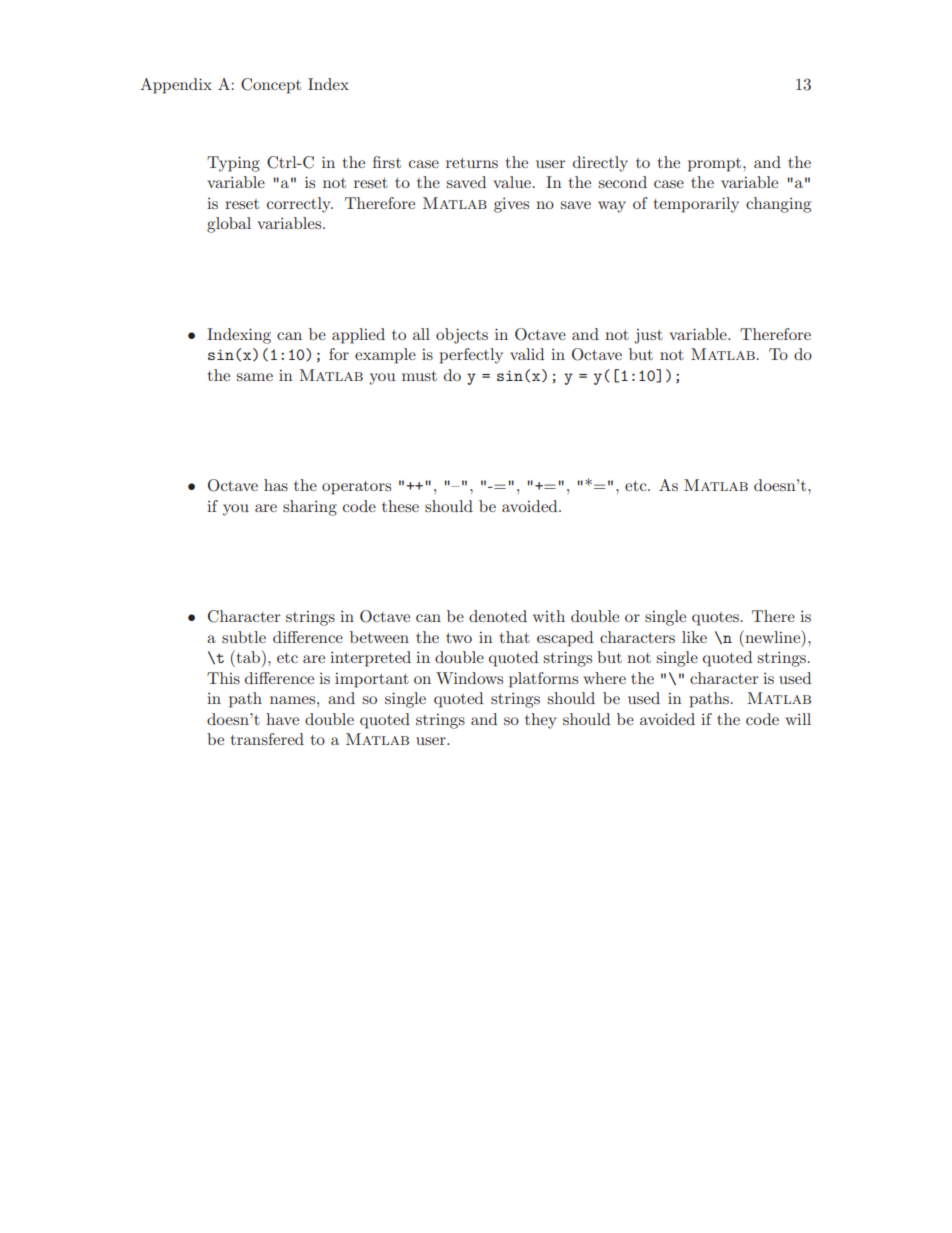 This screenshot has height=1233, width=952. Describe the element at coordinates (498, 616) in the screenshot. I see `denoted` at that location.
